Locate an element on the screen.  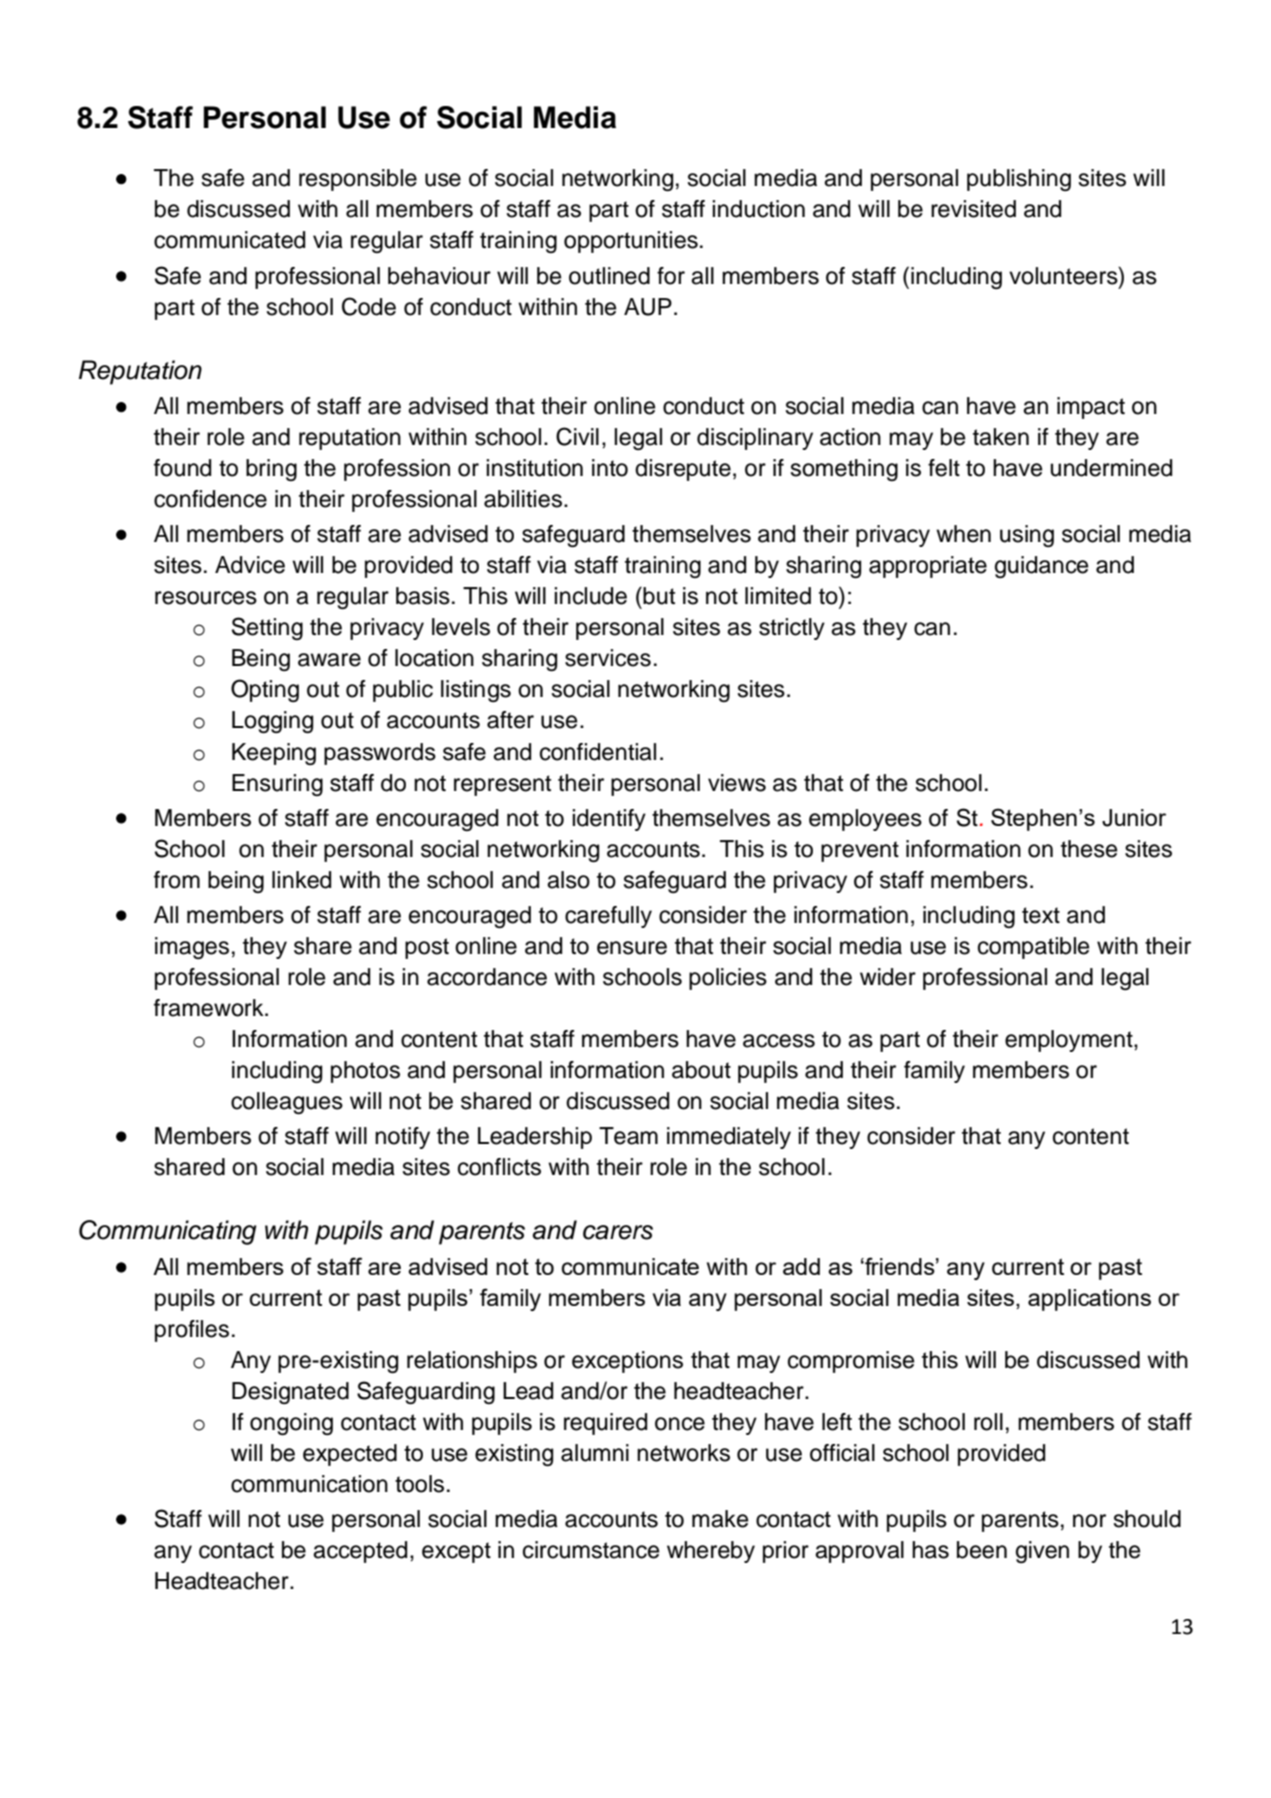
Advice is located at coordinates (250, 565).
